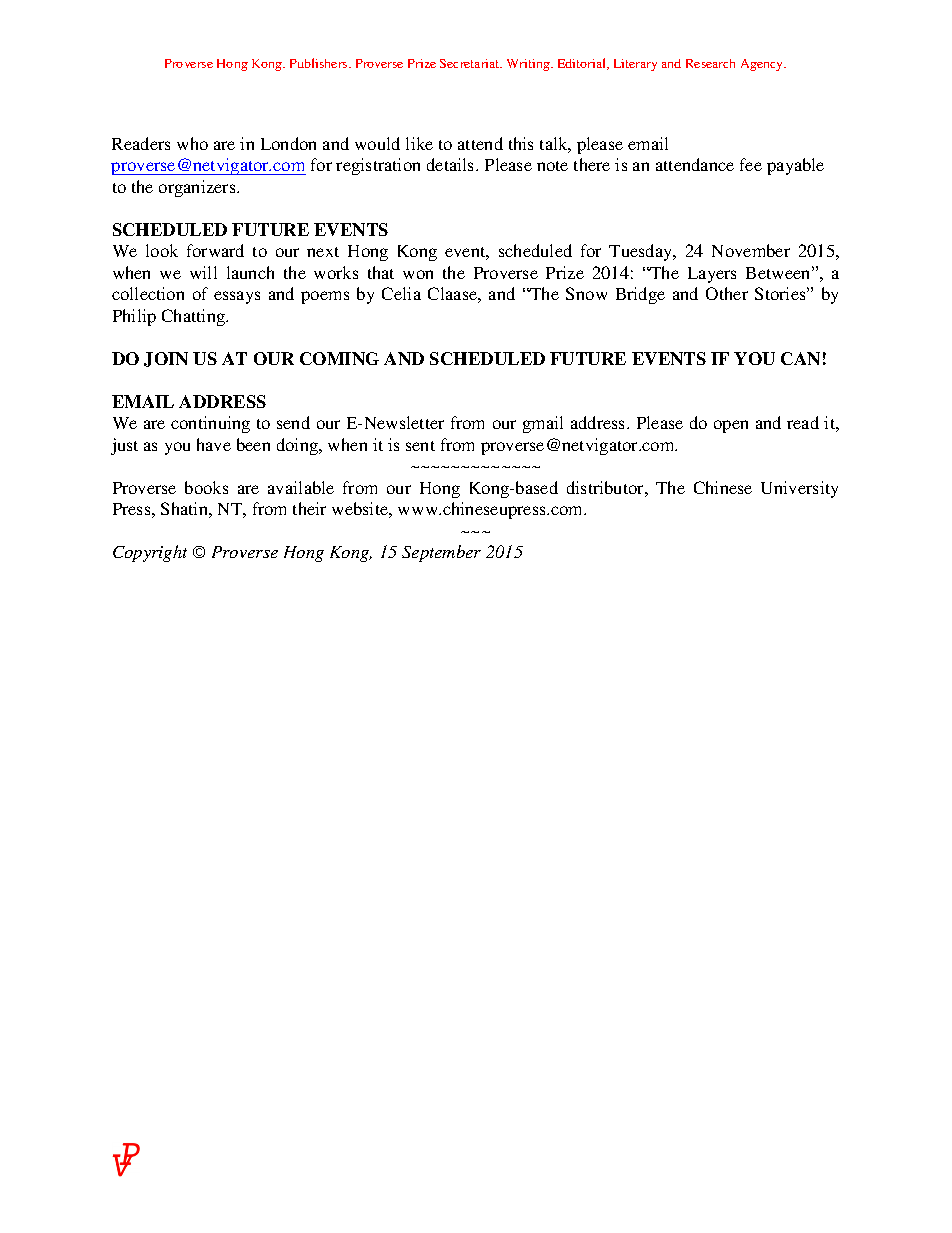 The height and width of the document is (1233, 952). I want to click on gmail, so click(543, 424).
